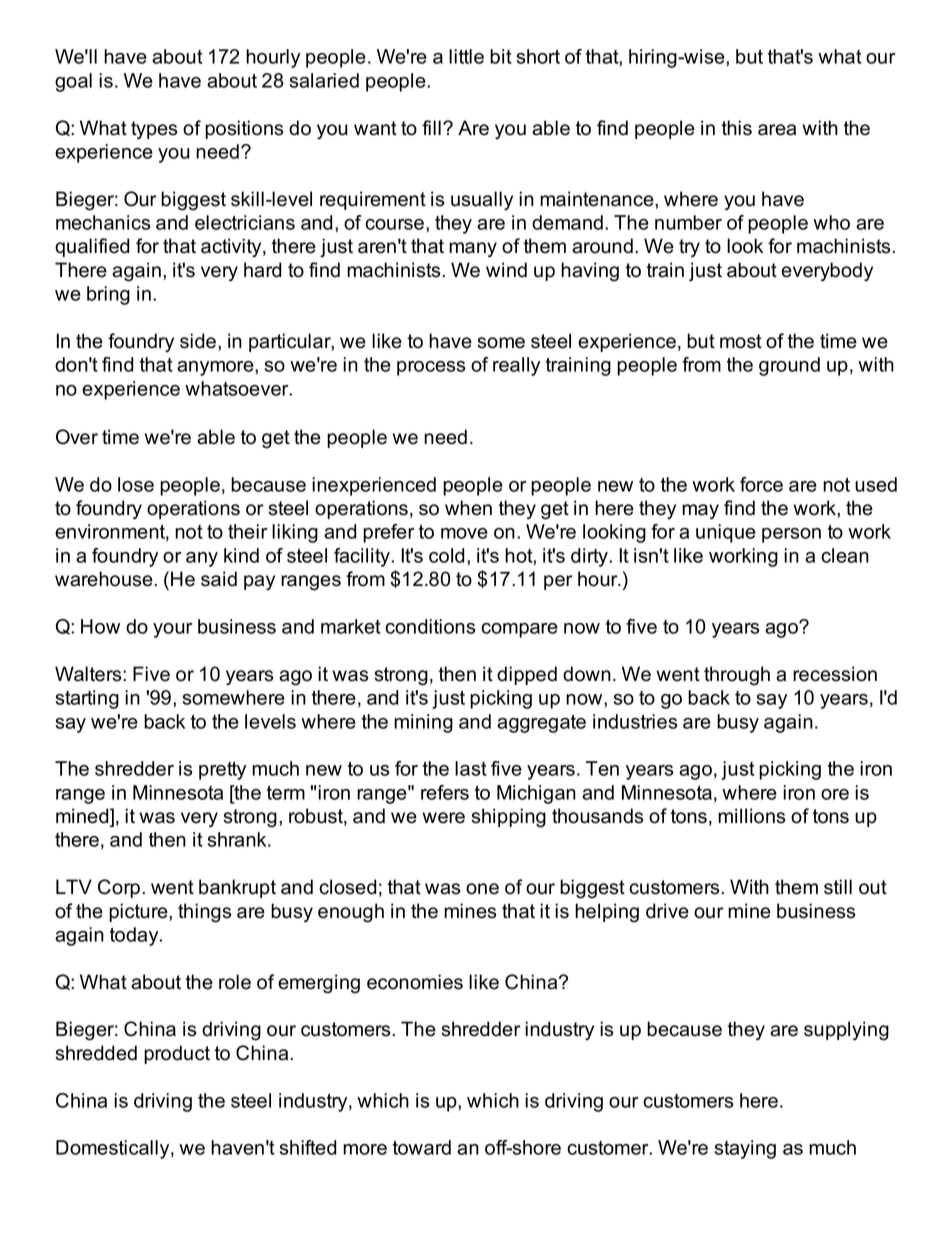 The height and width of the screenshot is (1233, 952). Describe the element at coordinates (177, 1054) in the screenshot. I see `product` at that location.
